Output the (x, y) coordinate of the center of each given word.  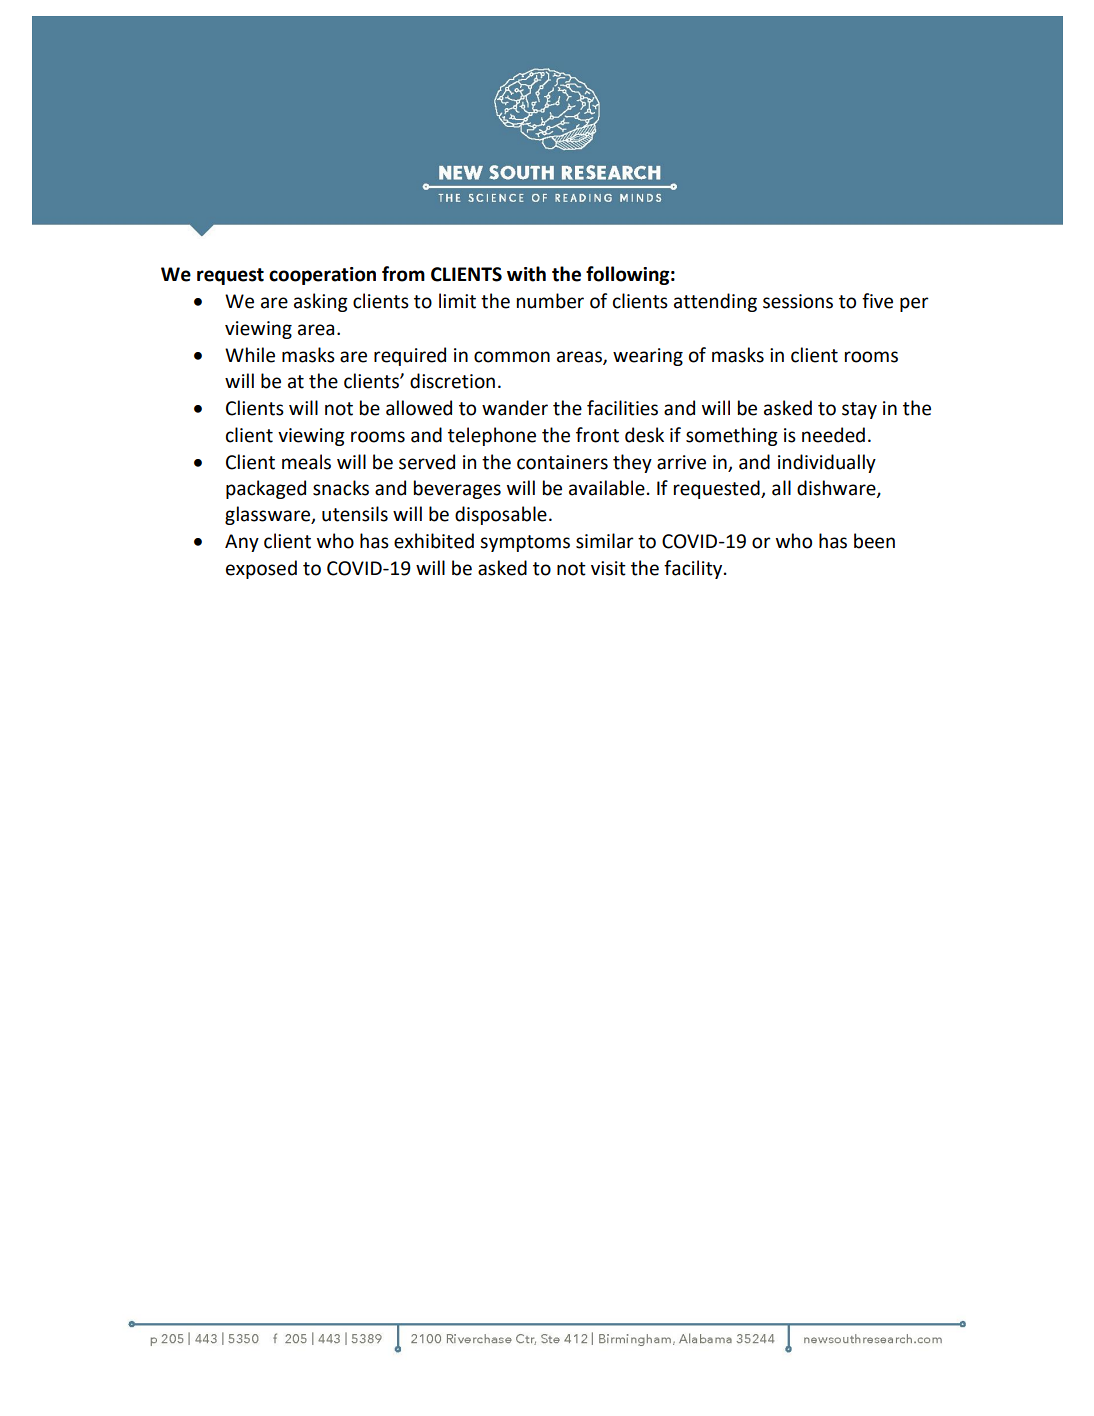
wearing (648, 357)
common (512, 357)
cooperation (322, 276)
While (250, 355)
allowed (419, 408)
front (597, 435)
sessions (798, 301)
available (607, 488)
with (526, 274)
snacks (341, 488)
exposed (261, 569)
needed (833, 435)
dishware (837, 489)
